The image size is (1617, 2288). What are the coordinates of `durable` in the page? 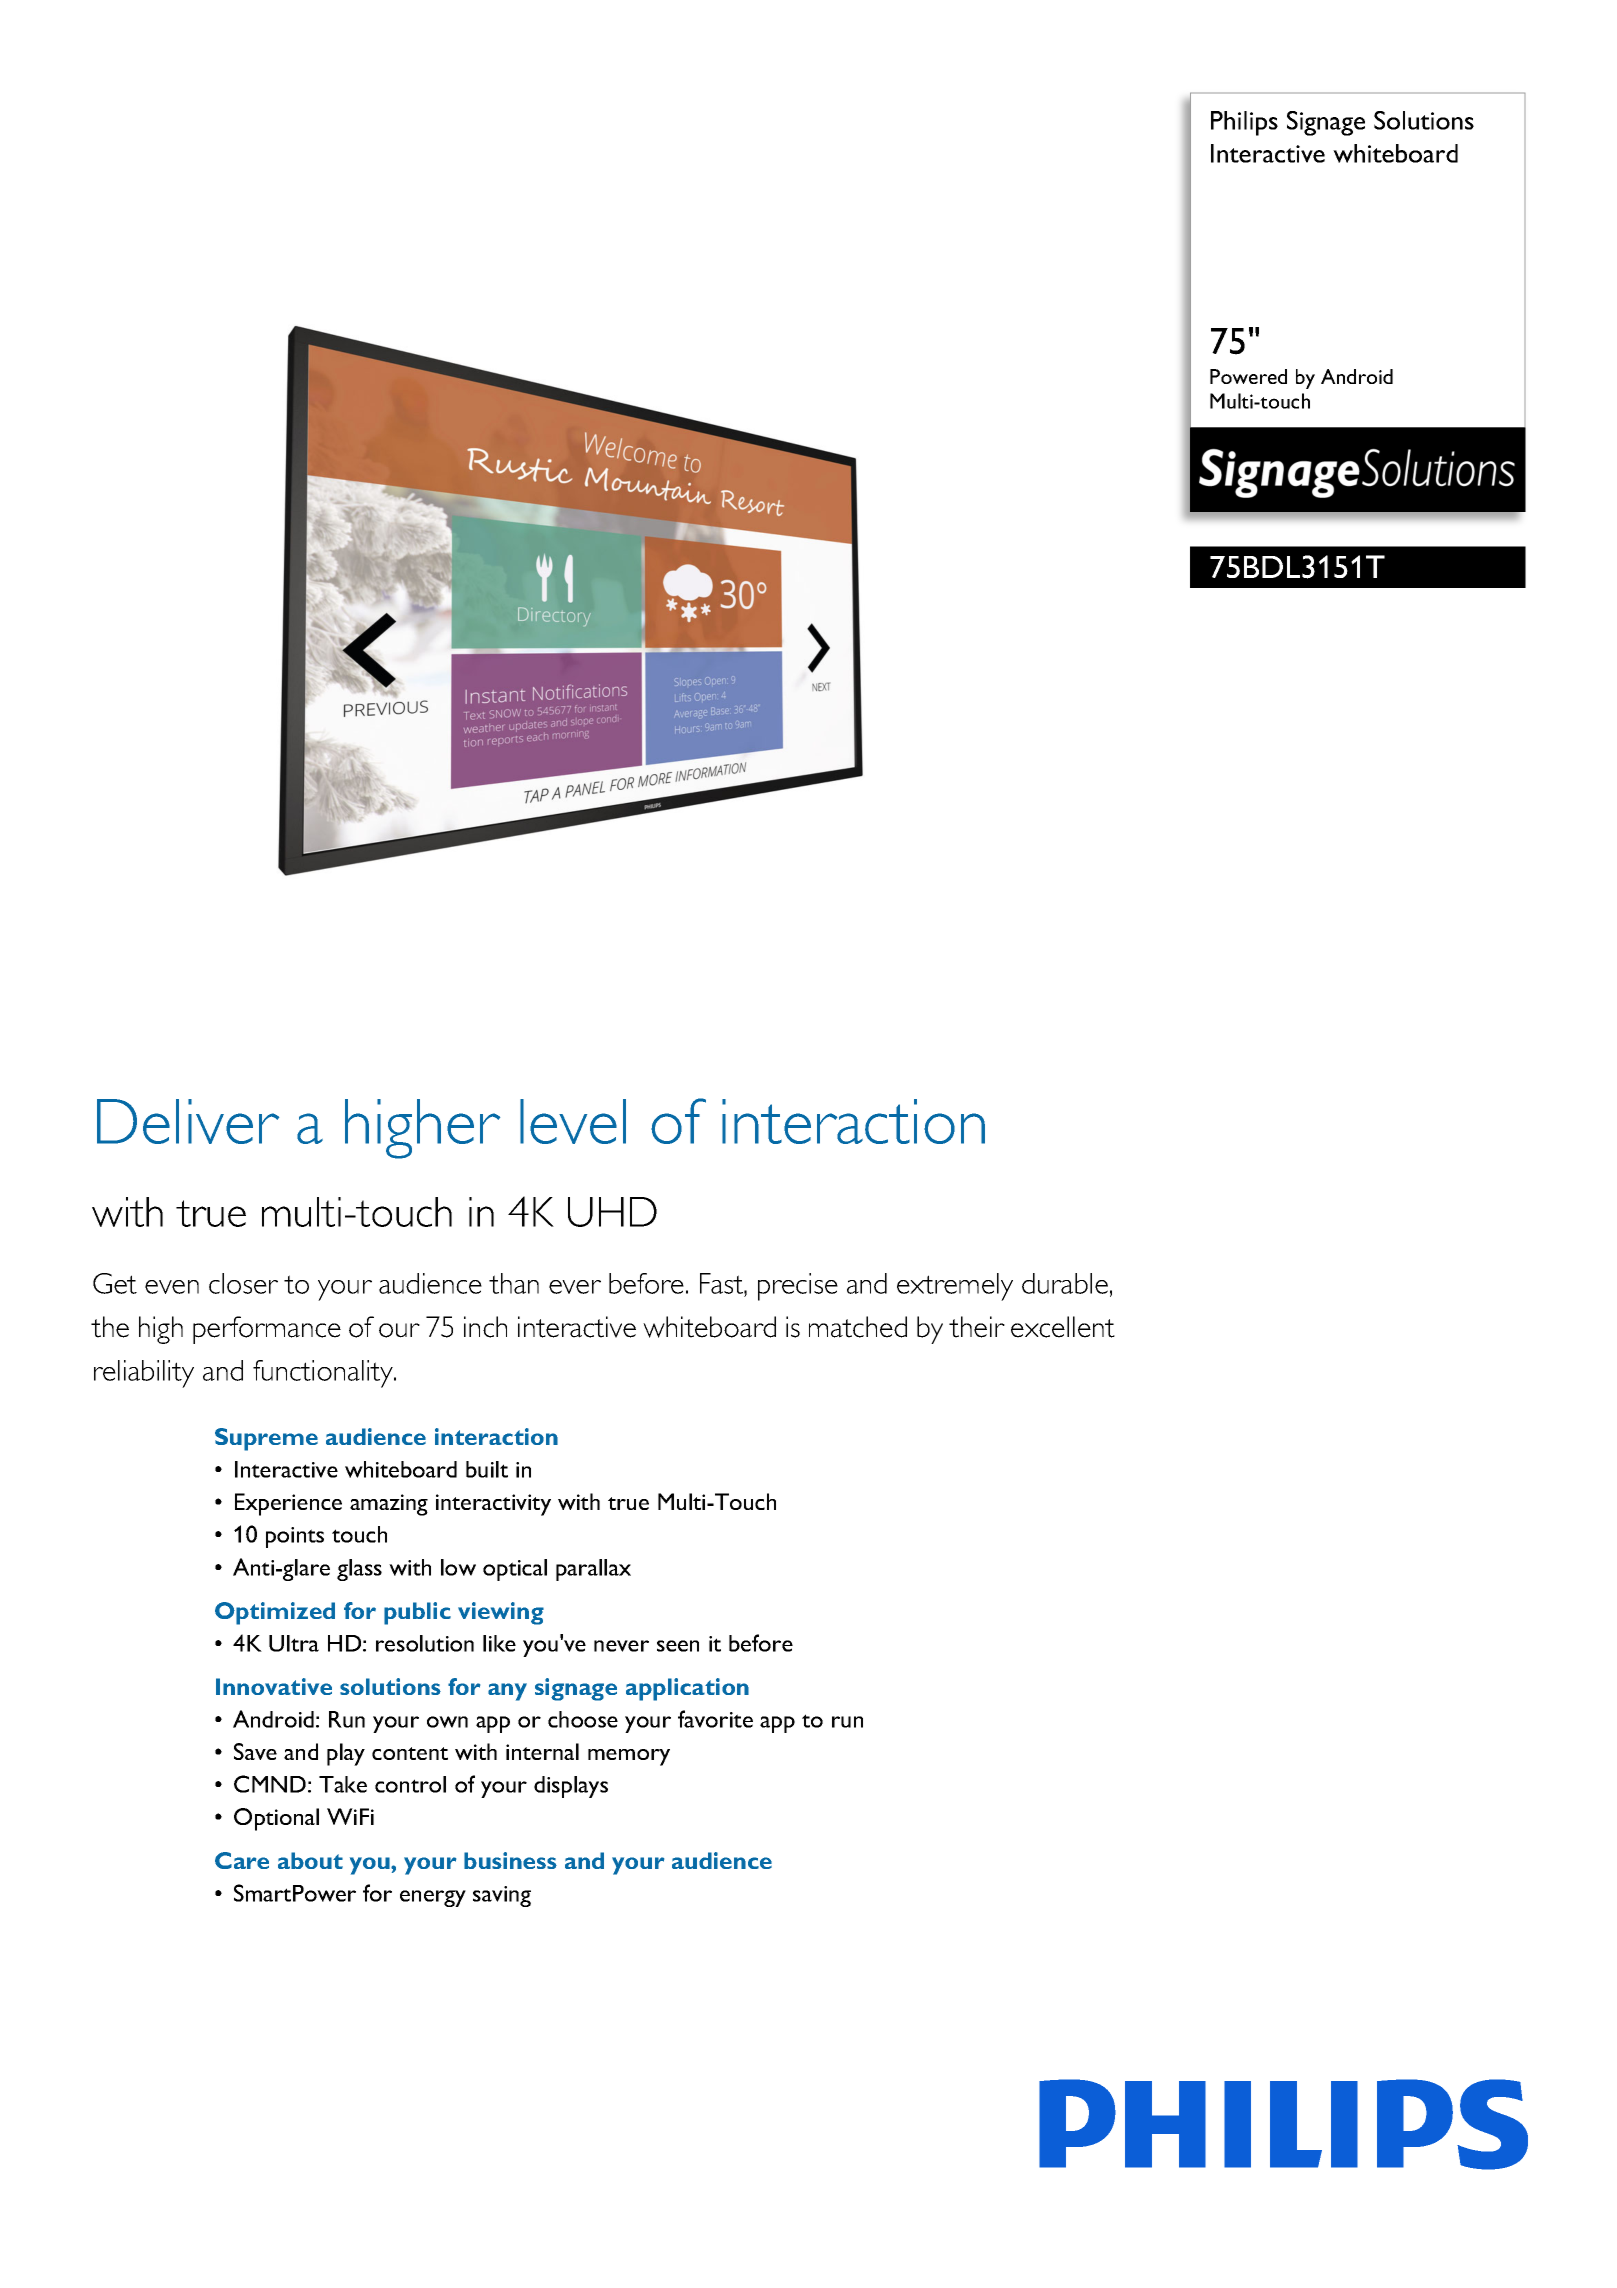 It's located at (1065, 1283).
